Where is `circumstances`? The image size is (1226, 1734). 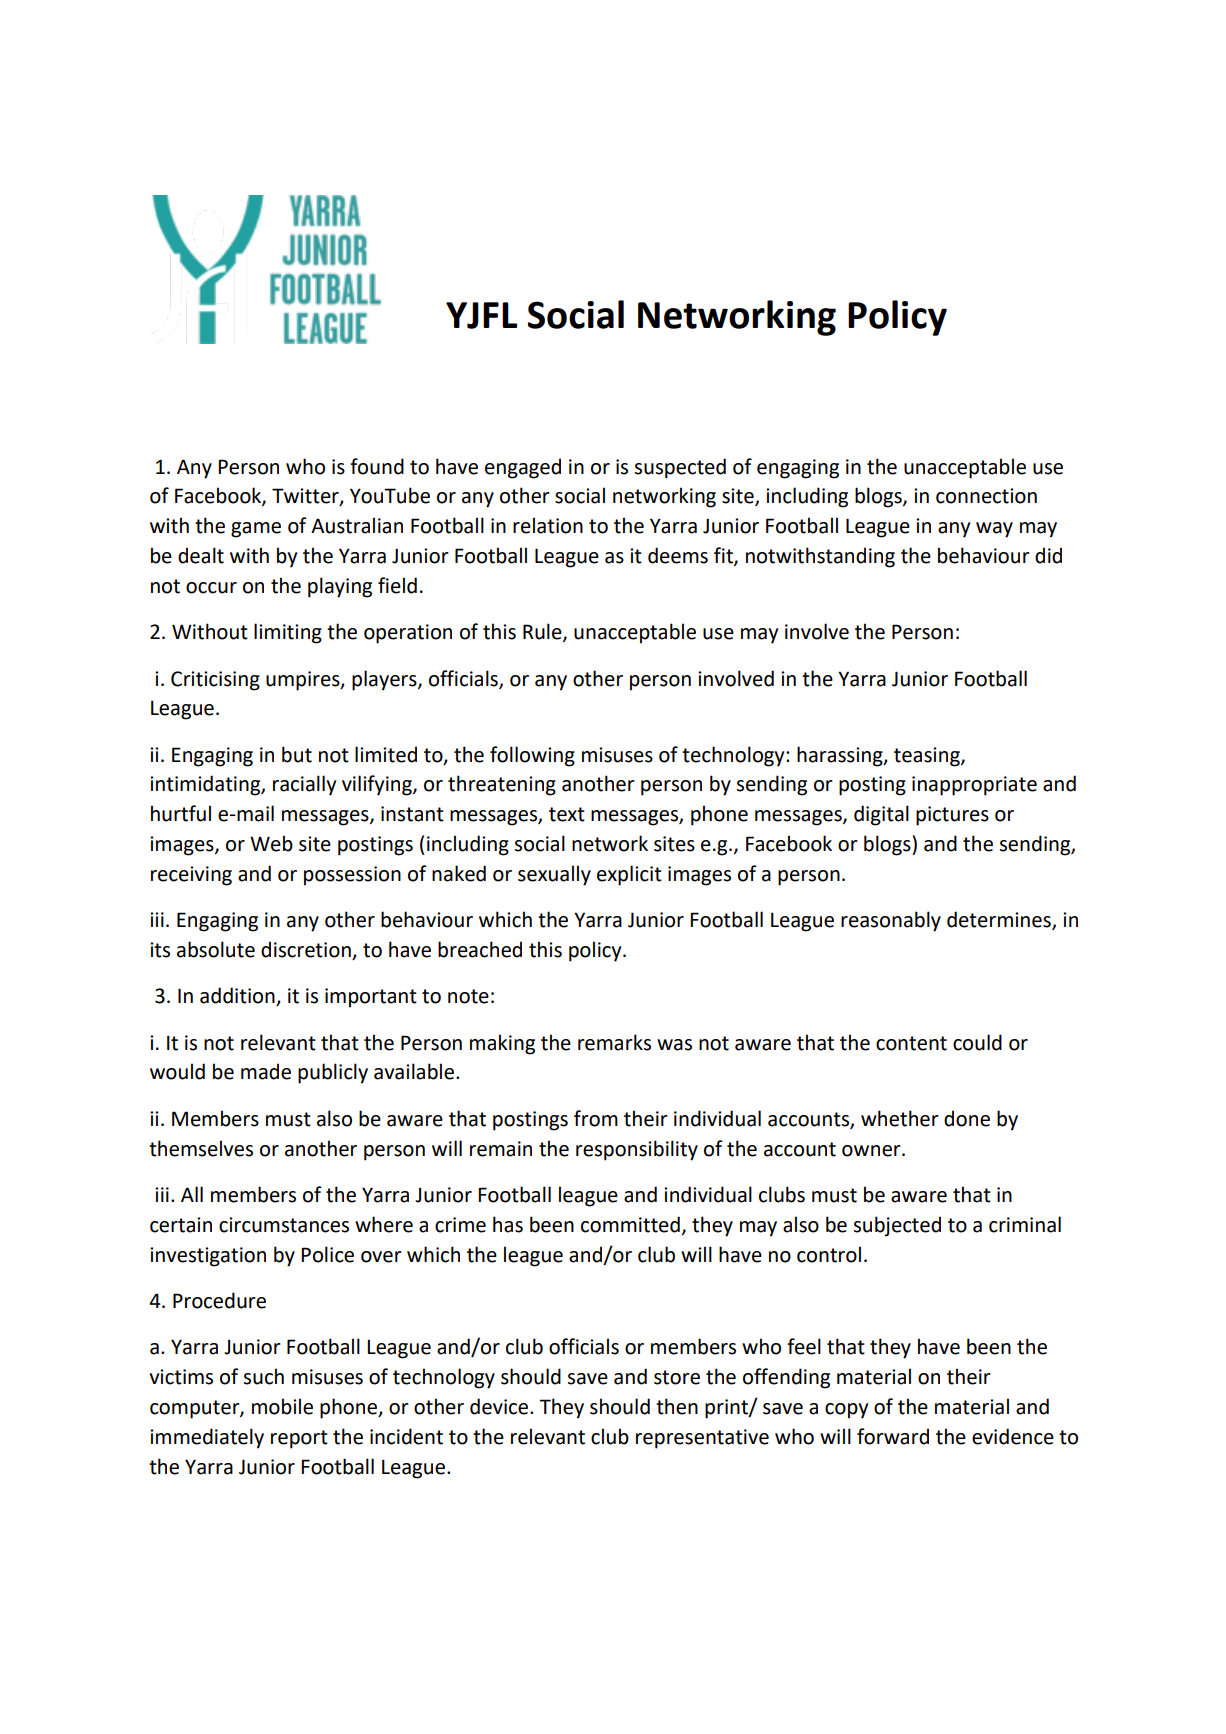
circumstances is located at coordinates (284, 1225).
